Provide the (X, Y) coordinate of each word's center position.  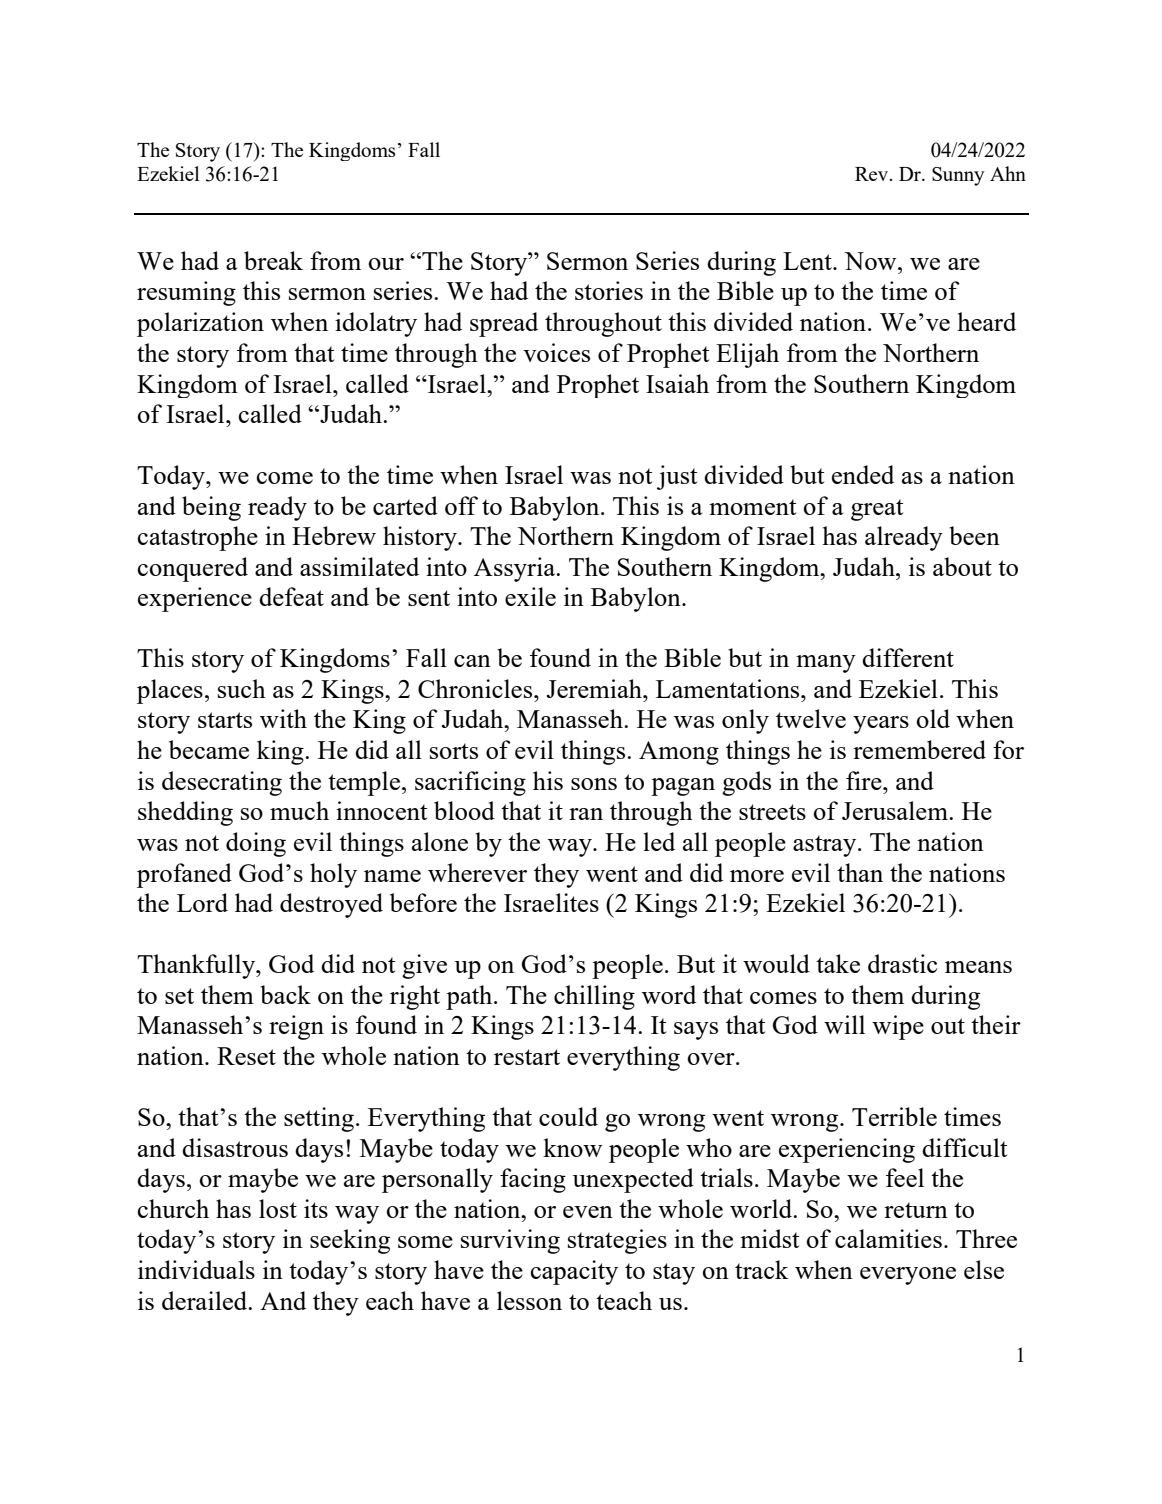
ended (863, 474)
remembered (919, 749)
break (273, 260)
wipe (898, 1027)
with (283, 718)
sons (594, 784)
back (285, 994)
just (677, 477)
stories (609, 290)
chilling (594, 997)
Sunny (958, 176)
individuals (196, 1269)
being (211, 508)
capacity (574, 1272)
